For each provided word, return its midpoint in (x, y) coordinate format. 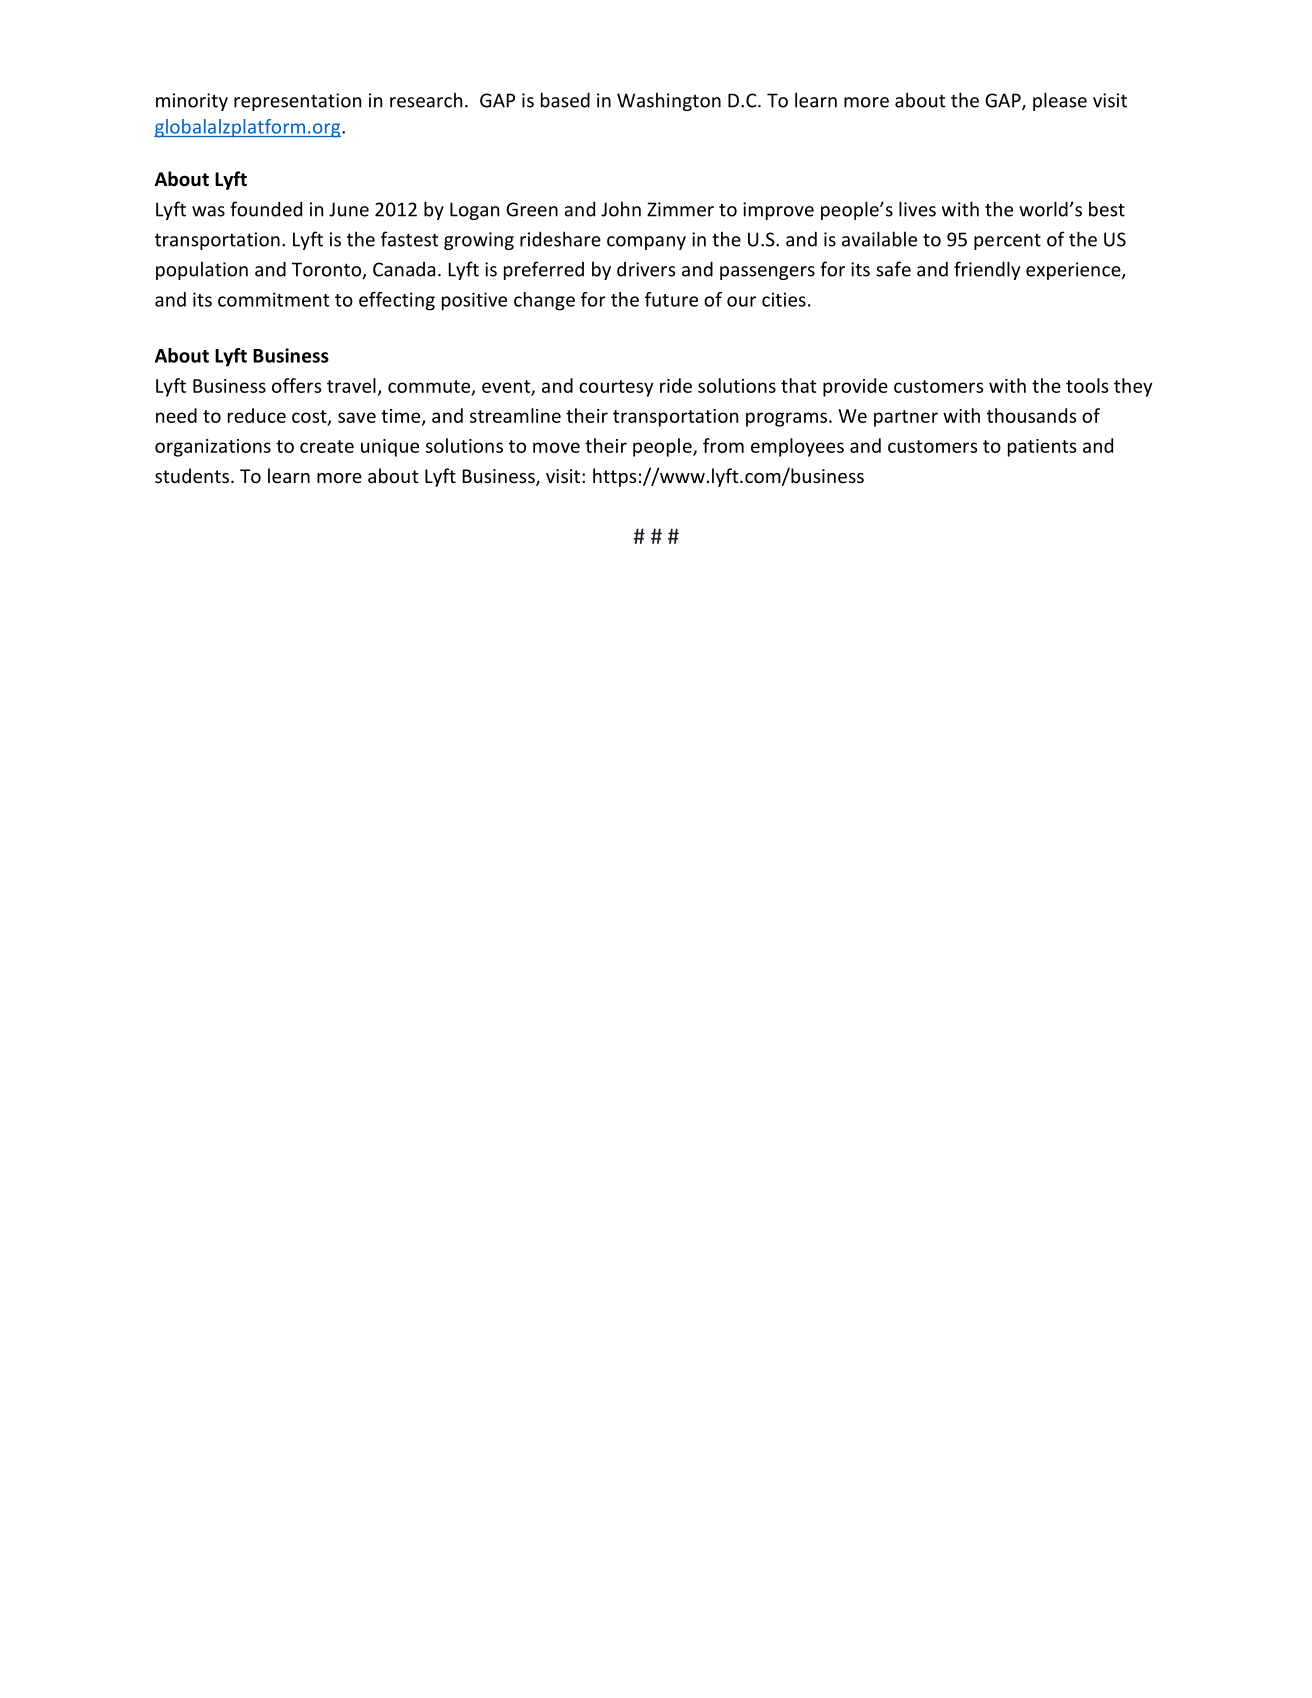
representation (297, 102)
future (671, 299)
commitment (274, 299)
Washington (669, 101)
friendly (987, 270)
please (1060, 101)
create (327, 446)
